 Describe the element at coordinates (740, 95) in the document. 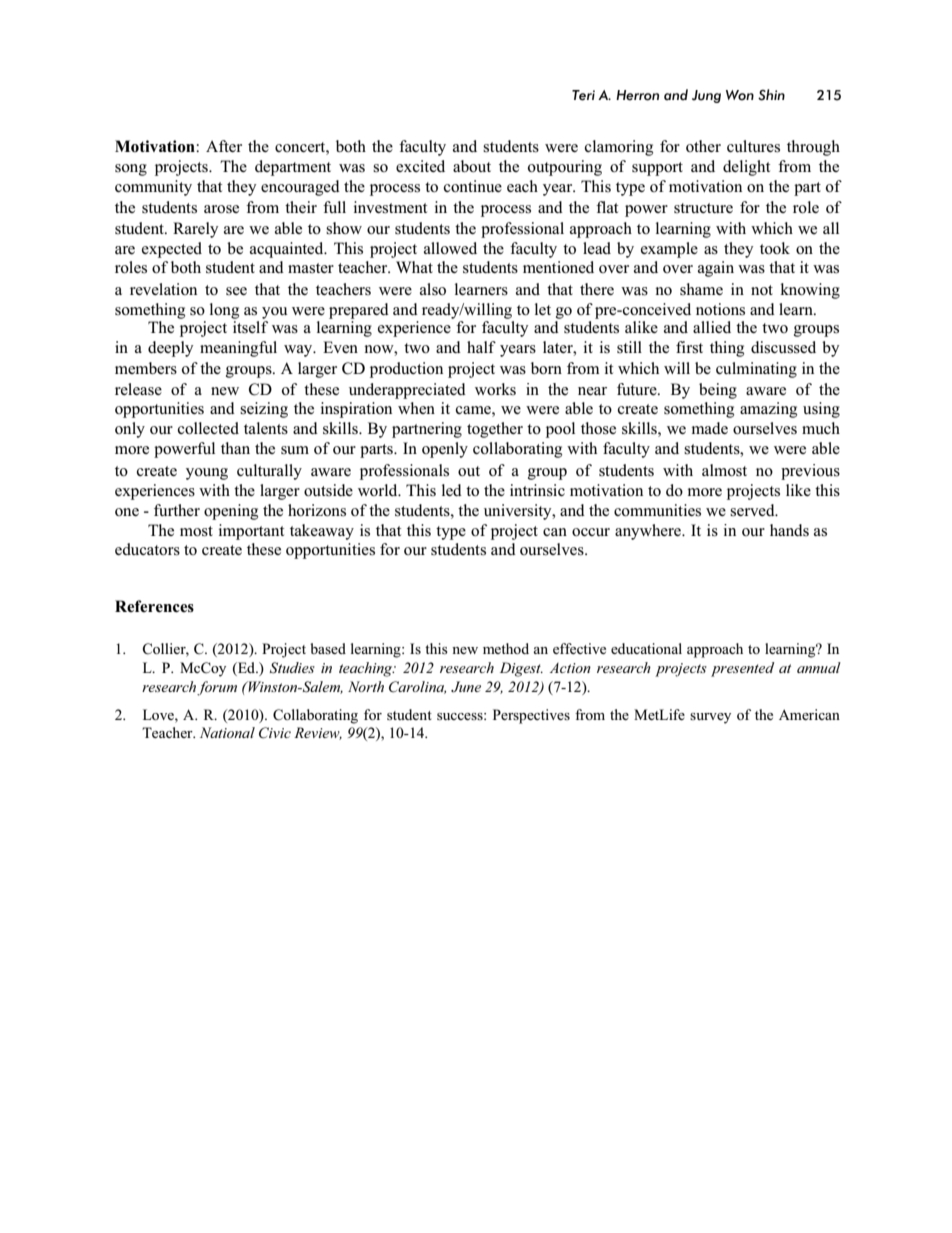

I see `Won` at that location.
